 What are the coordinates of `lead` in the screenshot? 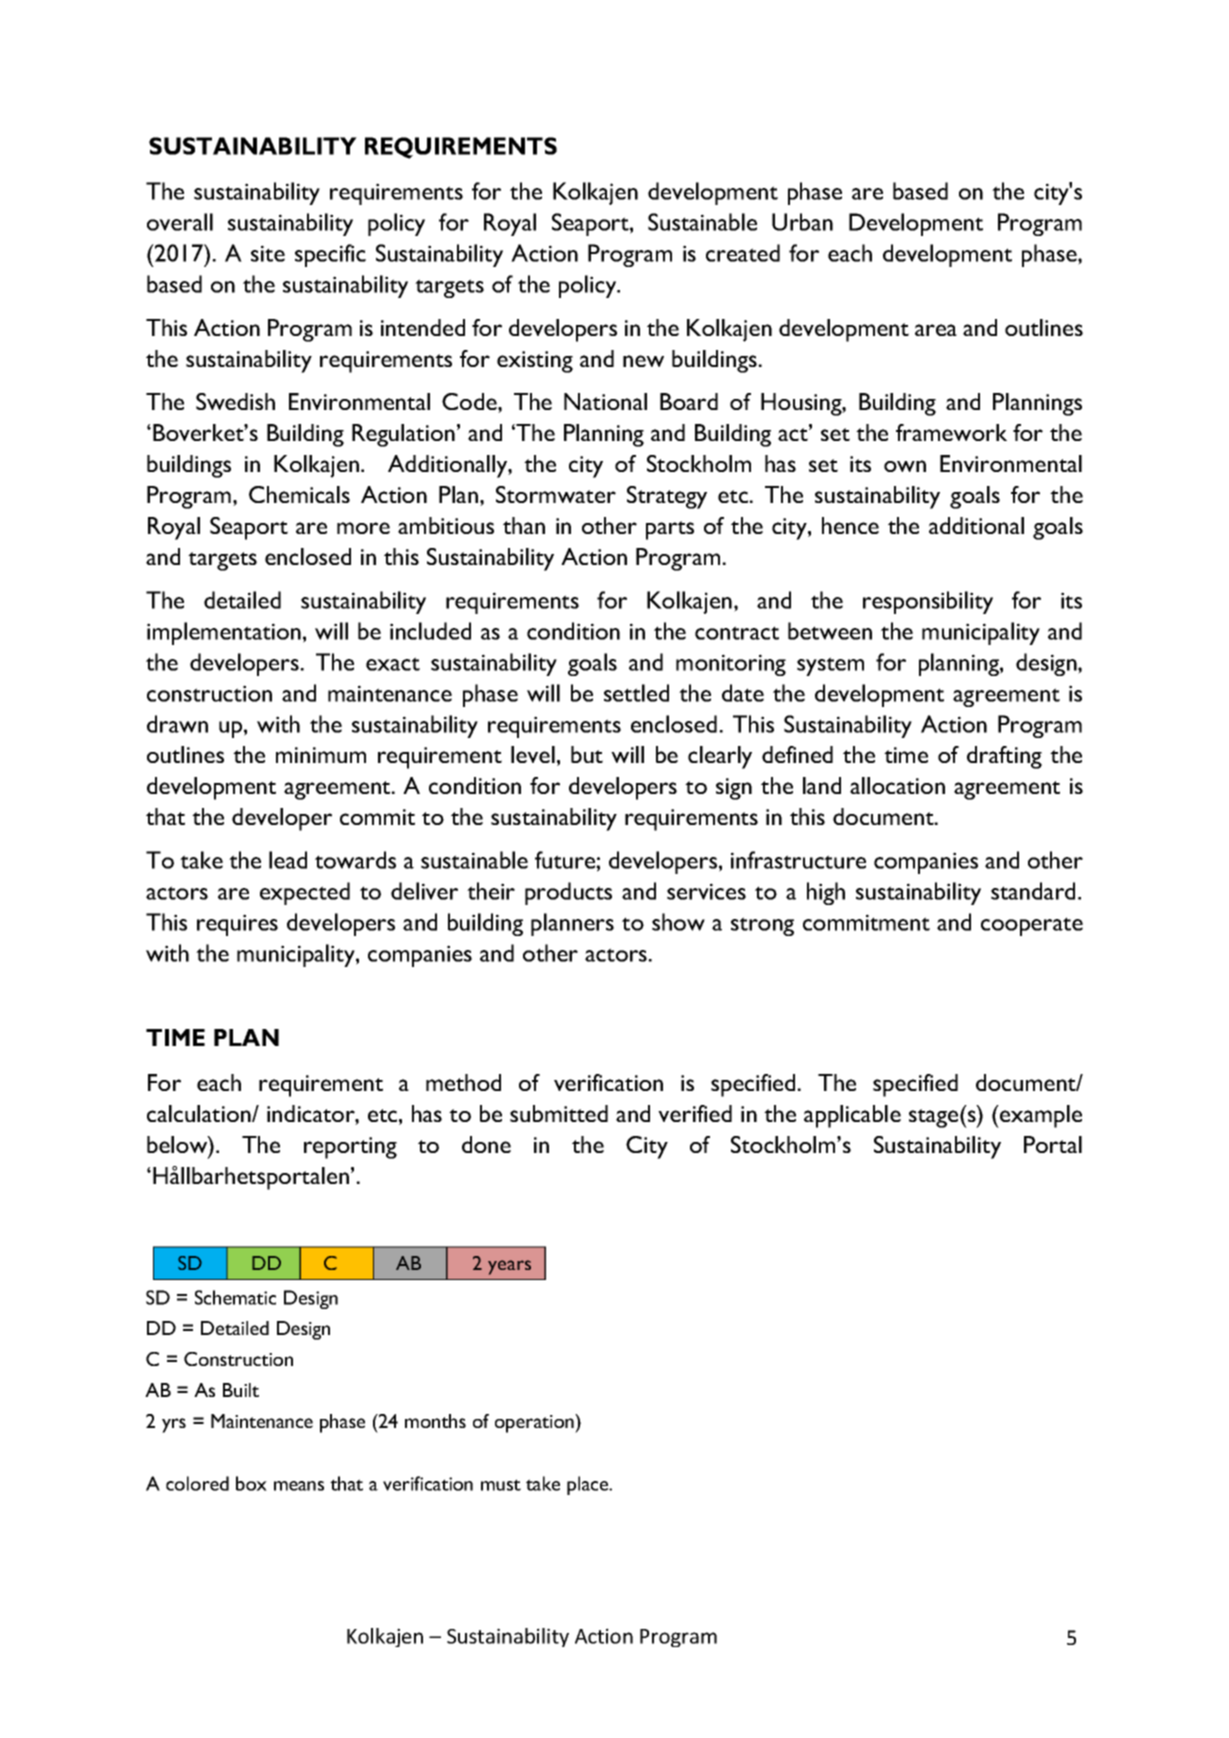 It's located at (288, 860).
